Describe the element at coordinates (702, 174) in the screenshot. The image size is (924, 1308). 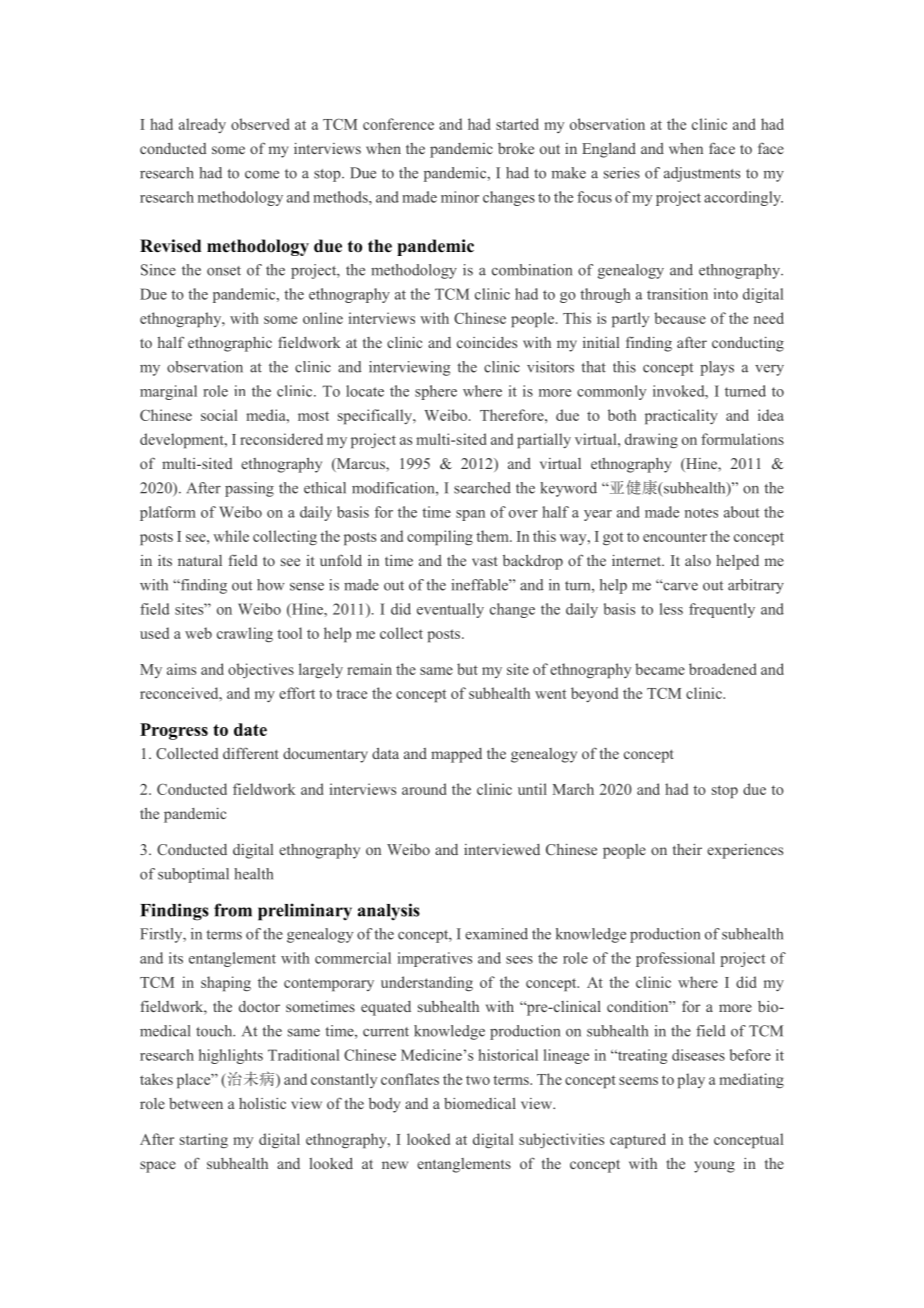
I see `adjustments` at that location.
